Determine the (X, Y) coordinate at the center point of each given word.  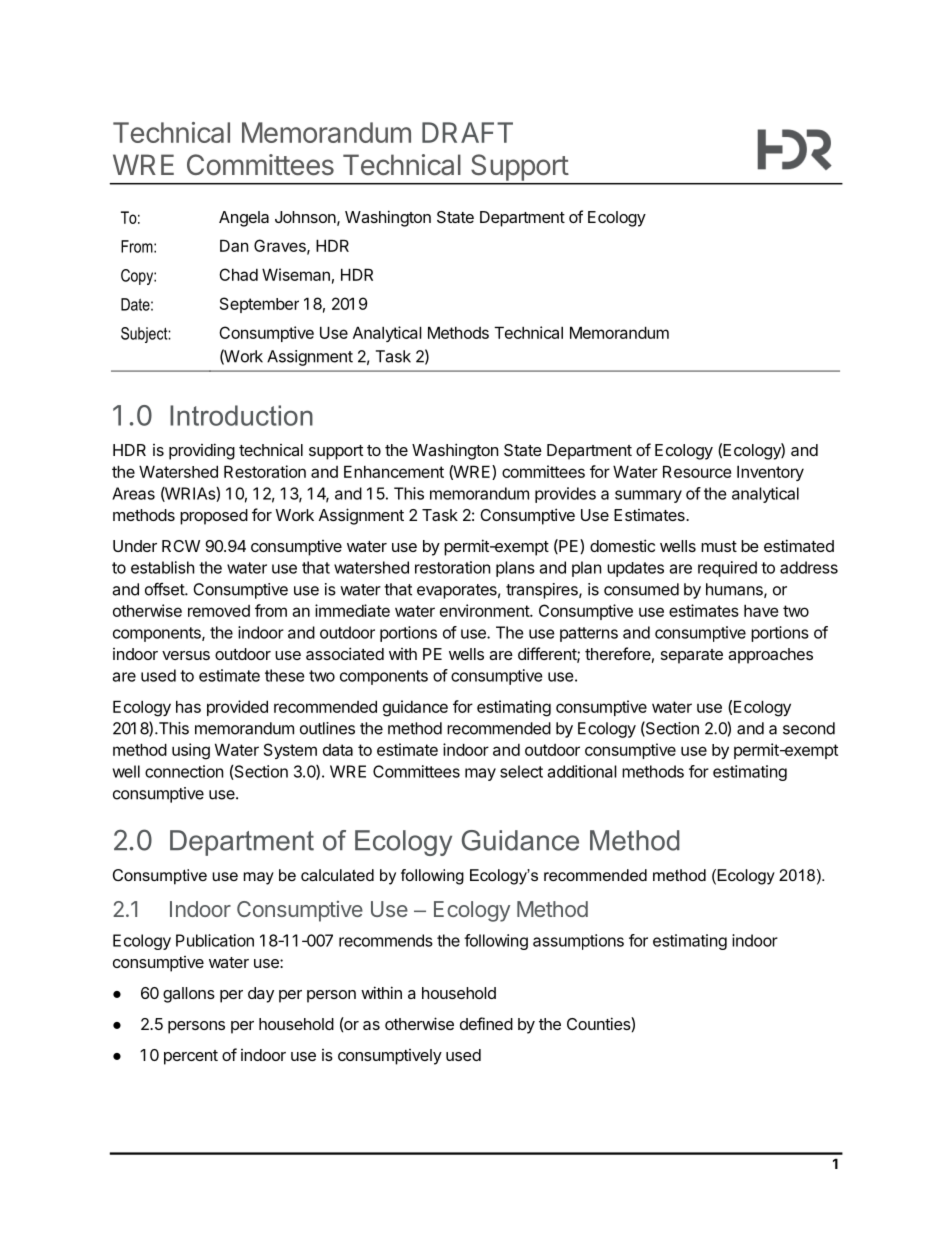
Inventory (770, 473)
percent (191, 1057)
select (521, 771)
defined (486, 1023)
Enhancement (394, 471)
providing (202, 451)
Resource (697, 471)
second (809, 728)
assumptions (578, 942)
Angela (244, 219)
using (191, 751)
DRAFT (467, 132)
